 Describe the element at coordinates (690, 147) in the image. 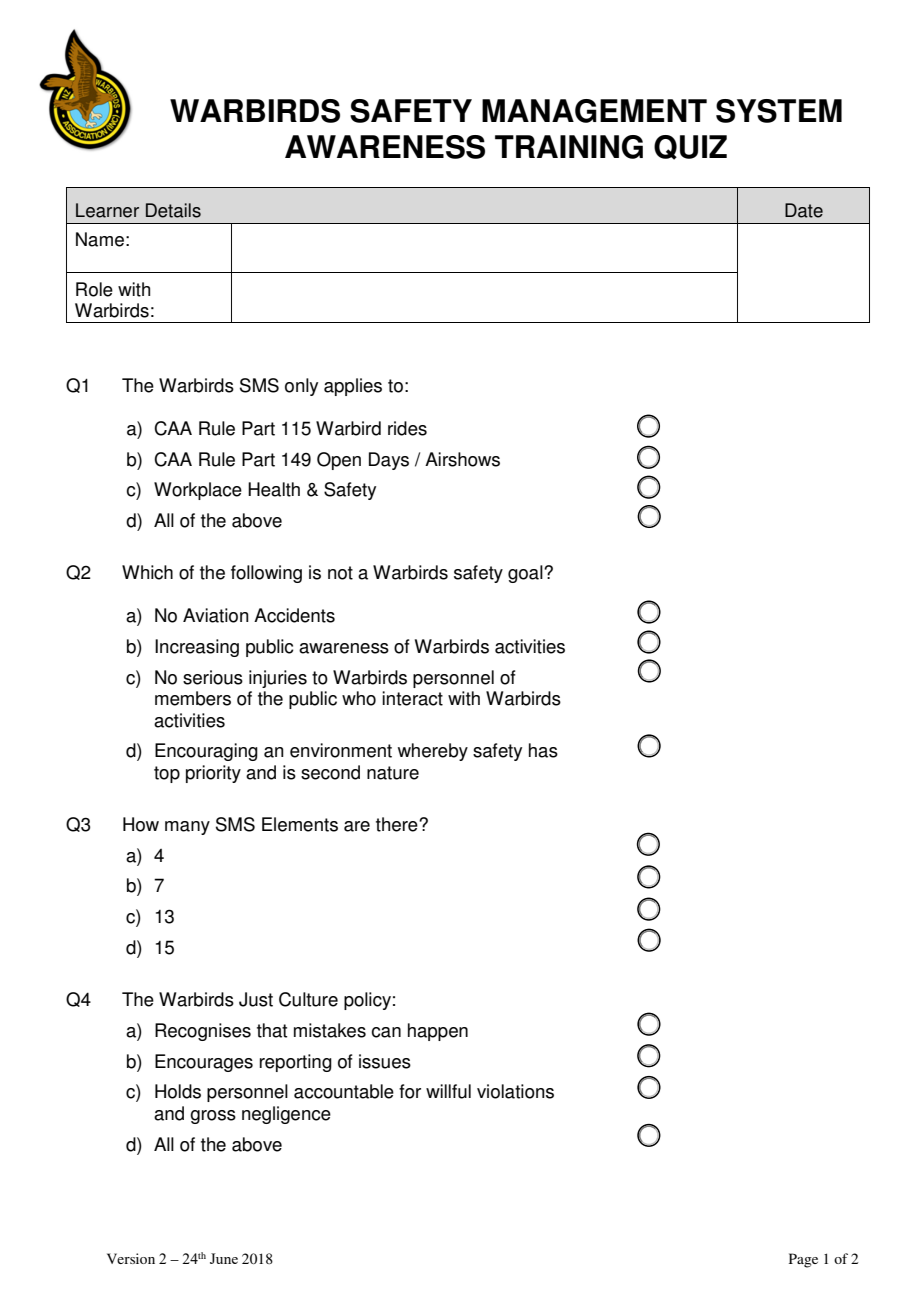

I see `QUIZ` at that location.
